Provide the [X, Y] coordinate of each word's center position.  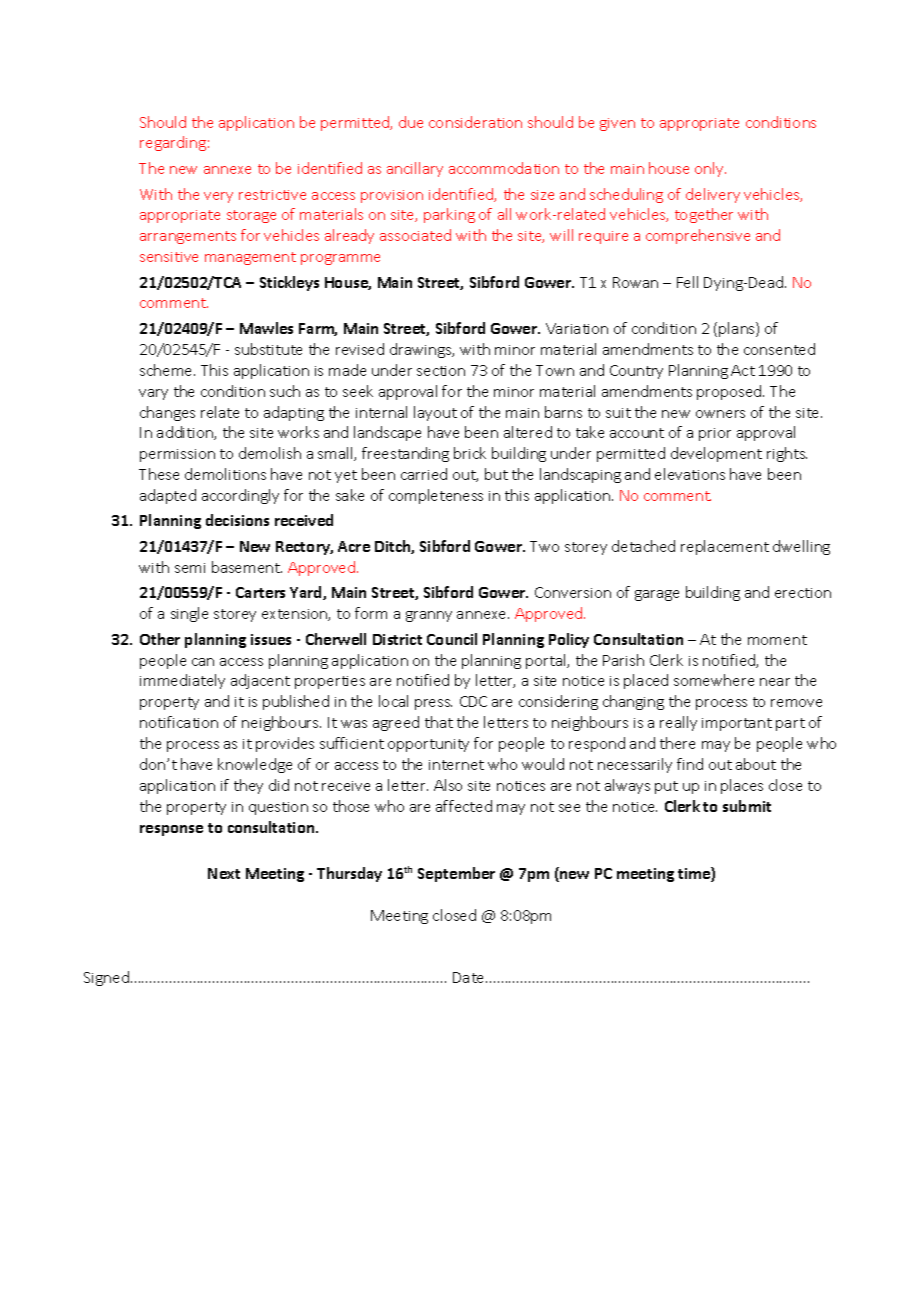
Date [470, 977]
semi [190, 568]
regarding [173, 143]
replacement [725, 547]
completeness [436, 496]
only [710, 169]
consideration [475, 122]
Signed [106, 978]
